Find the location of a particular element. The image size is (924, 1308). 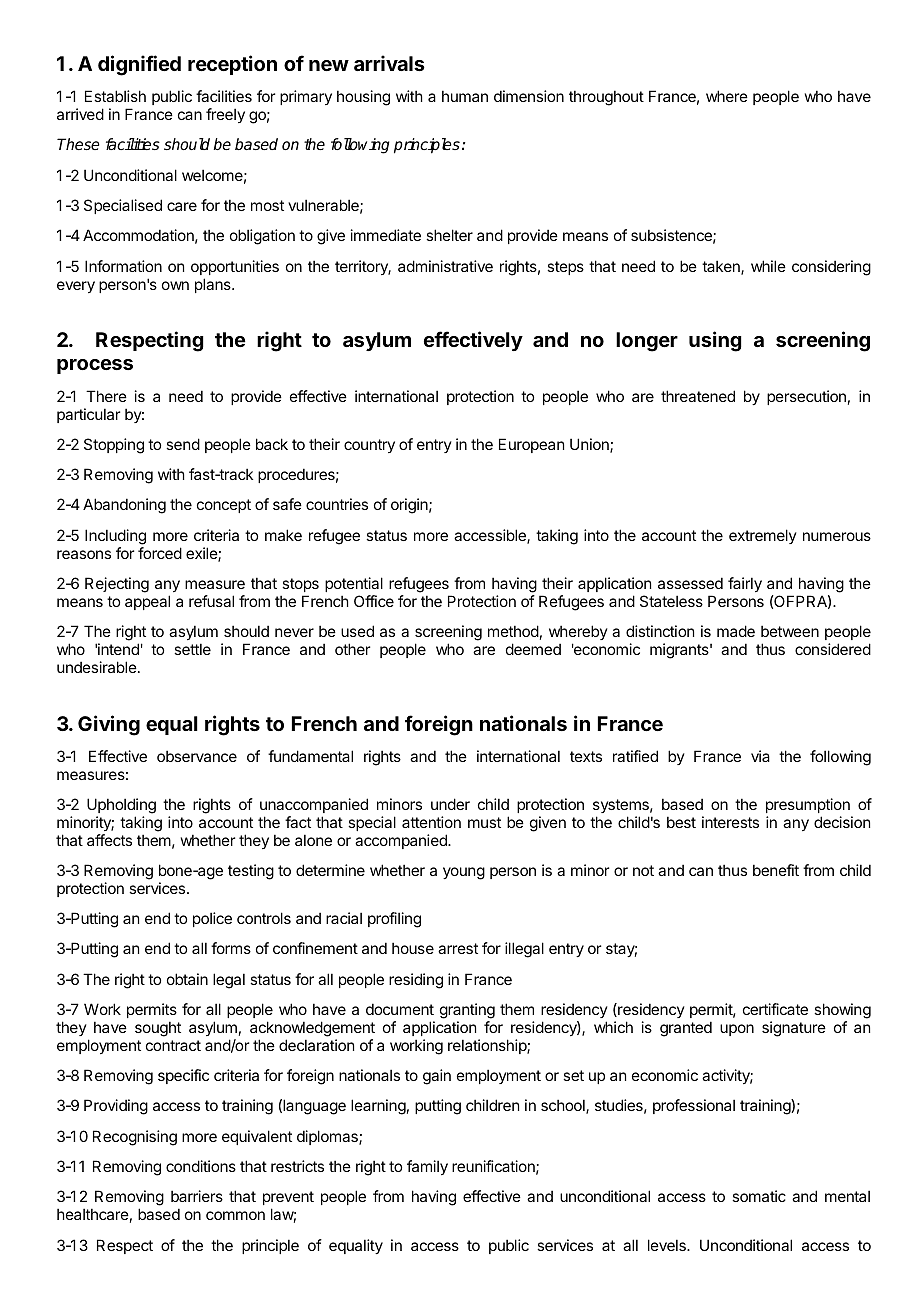

There is located at coordinates (106, 396).
